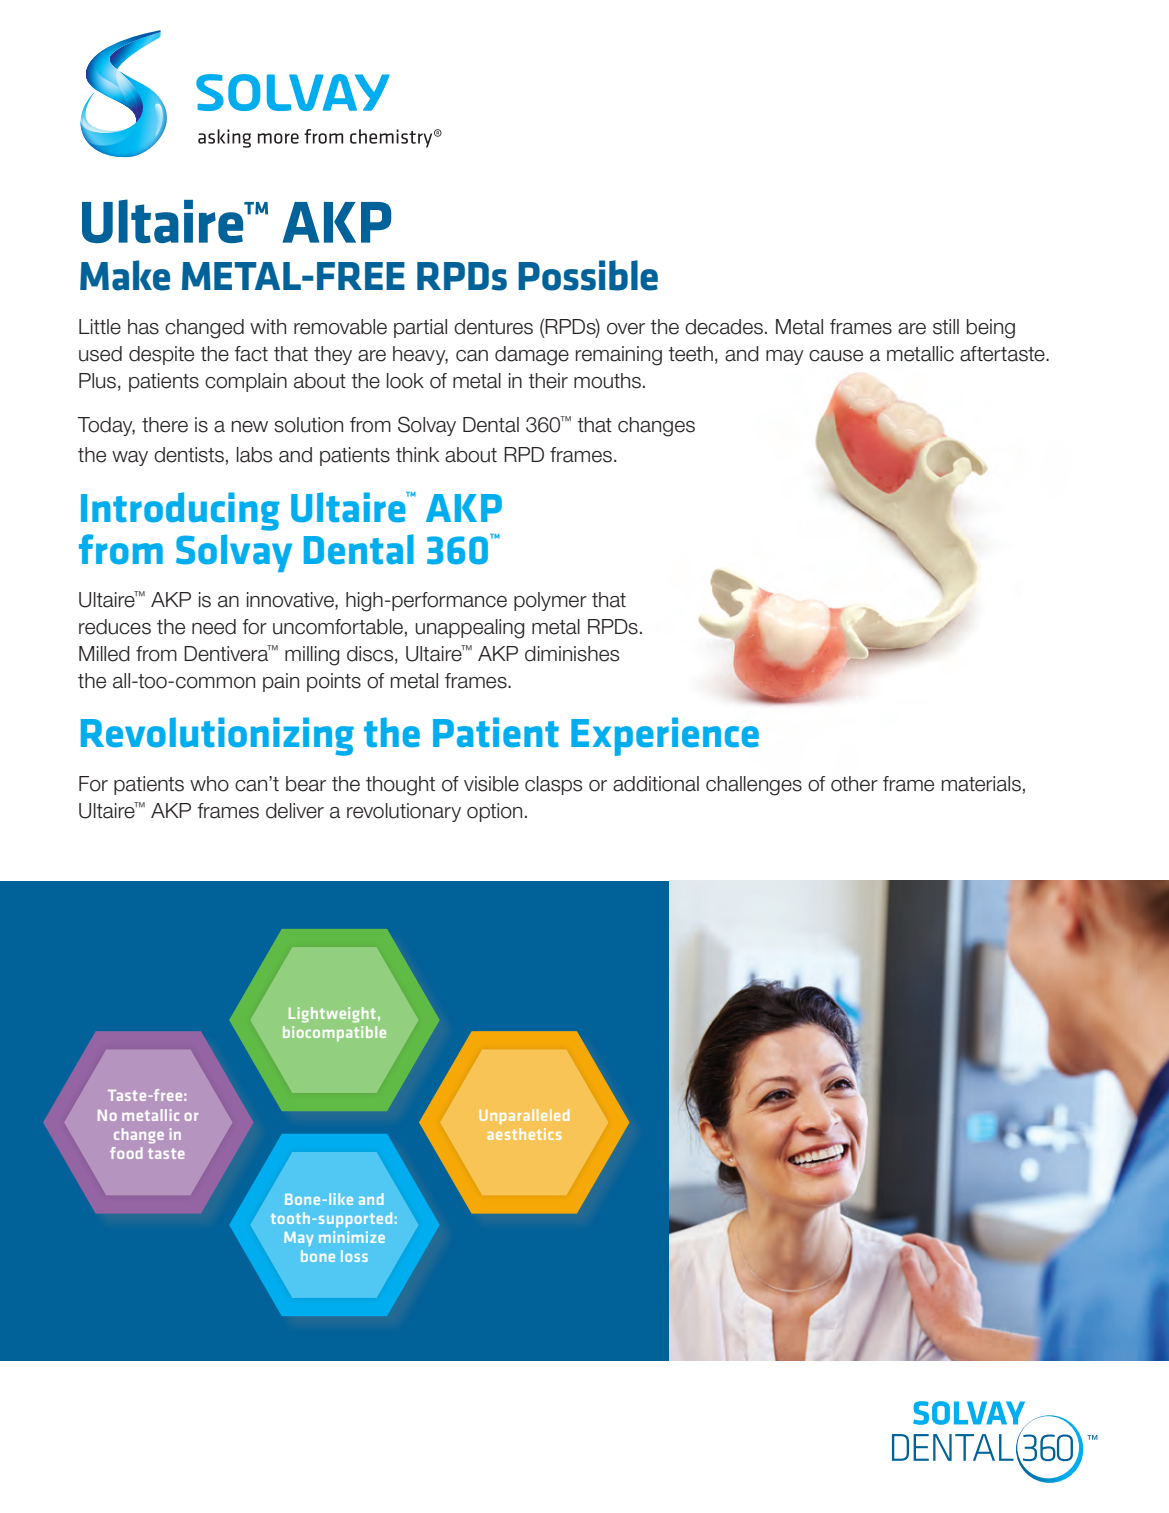 The image size is (1169, 1513). Describe the element at coordinates (946, 327) in the image. I see `still` at that location.
